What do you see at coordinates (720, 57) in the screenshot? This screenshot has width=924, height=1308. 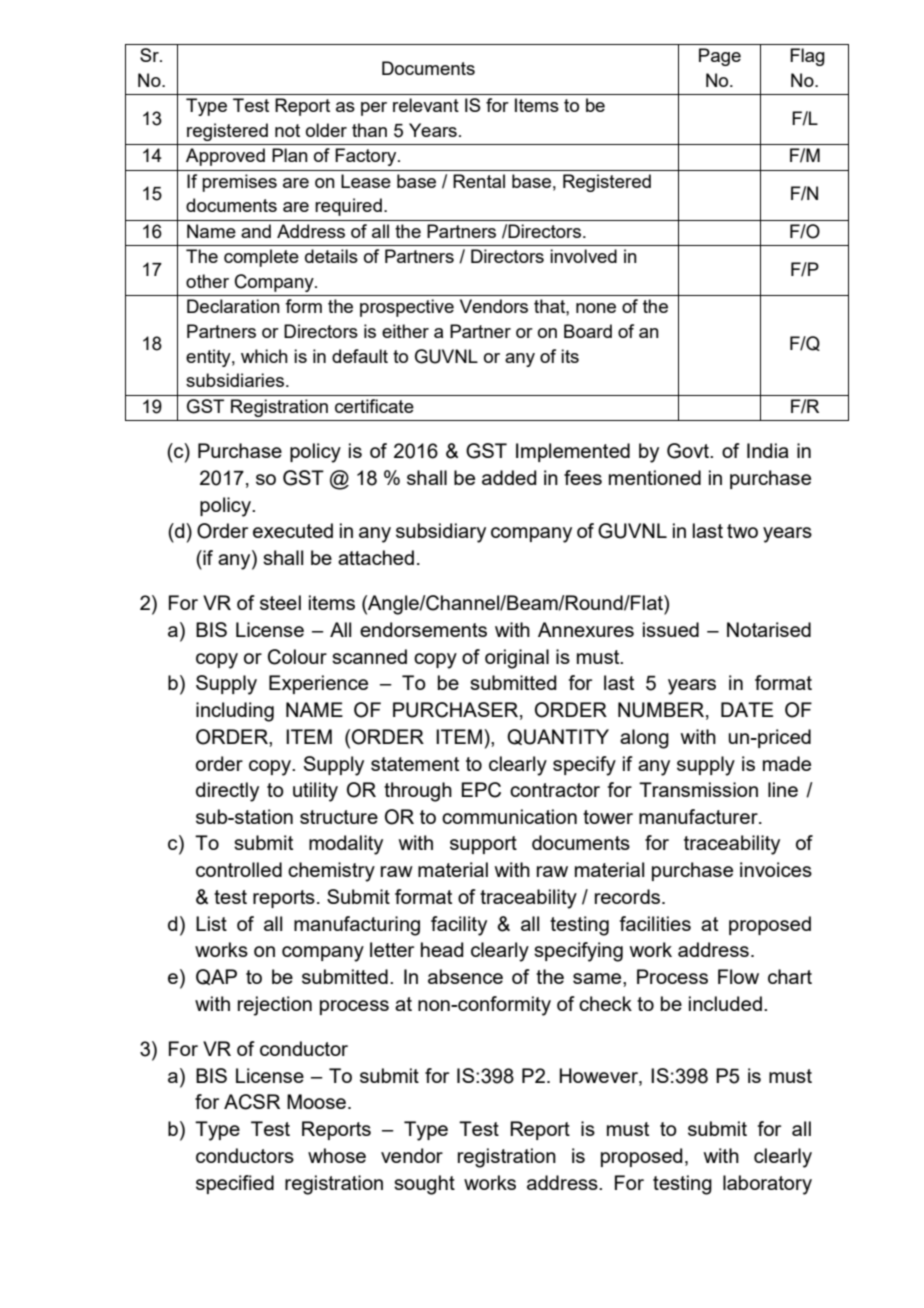 I see `Page` at bounding box center [720, 57].
